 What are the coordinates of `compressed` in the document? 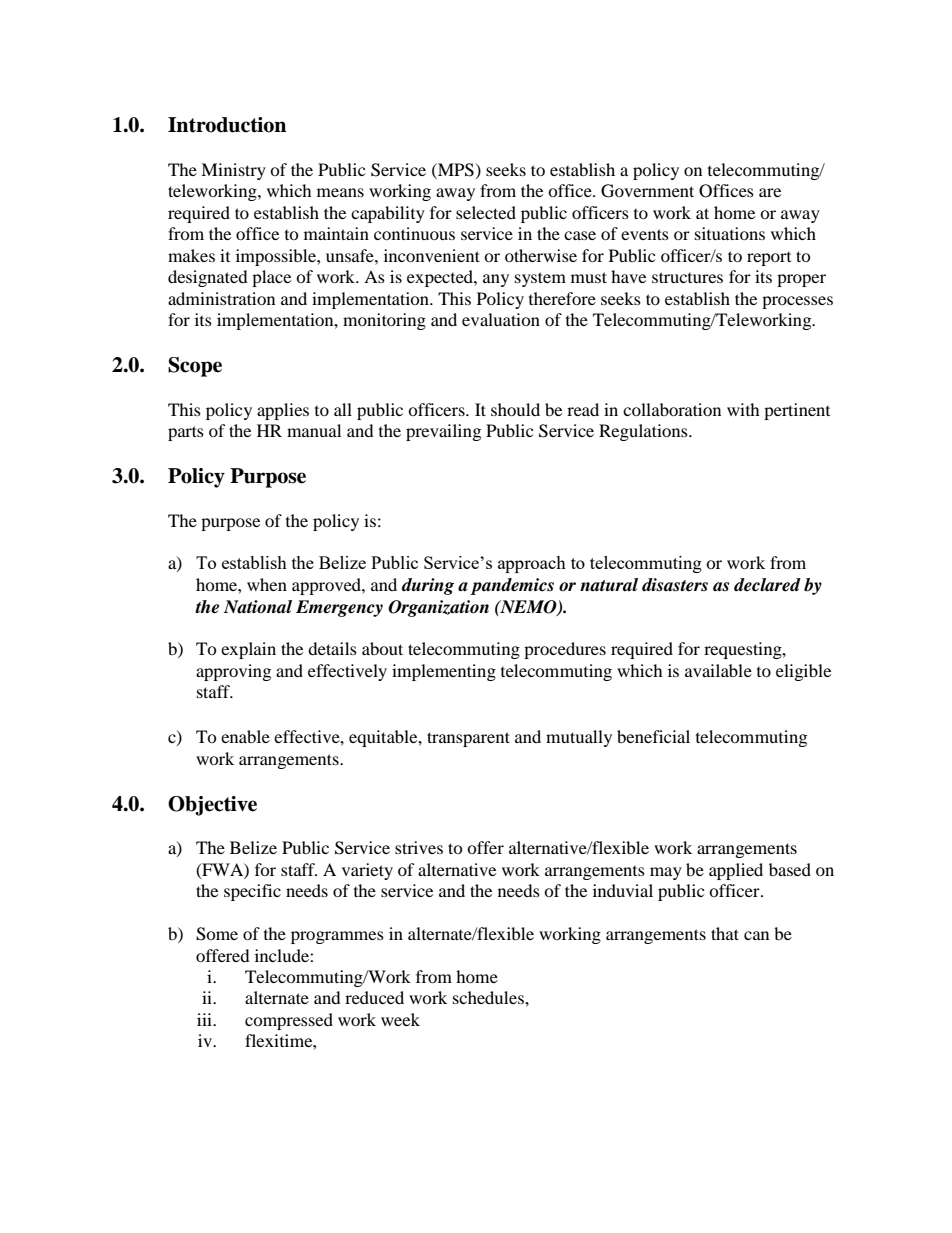 It's located at (289, 1021).
